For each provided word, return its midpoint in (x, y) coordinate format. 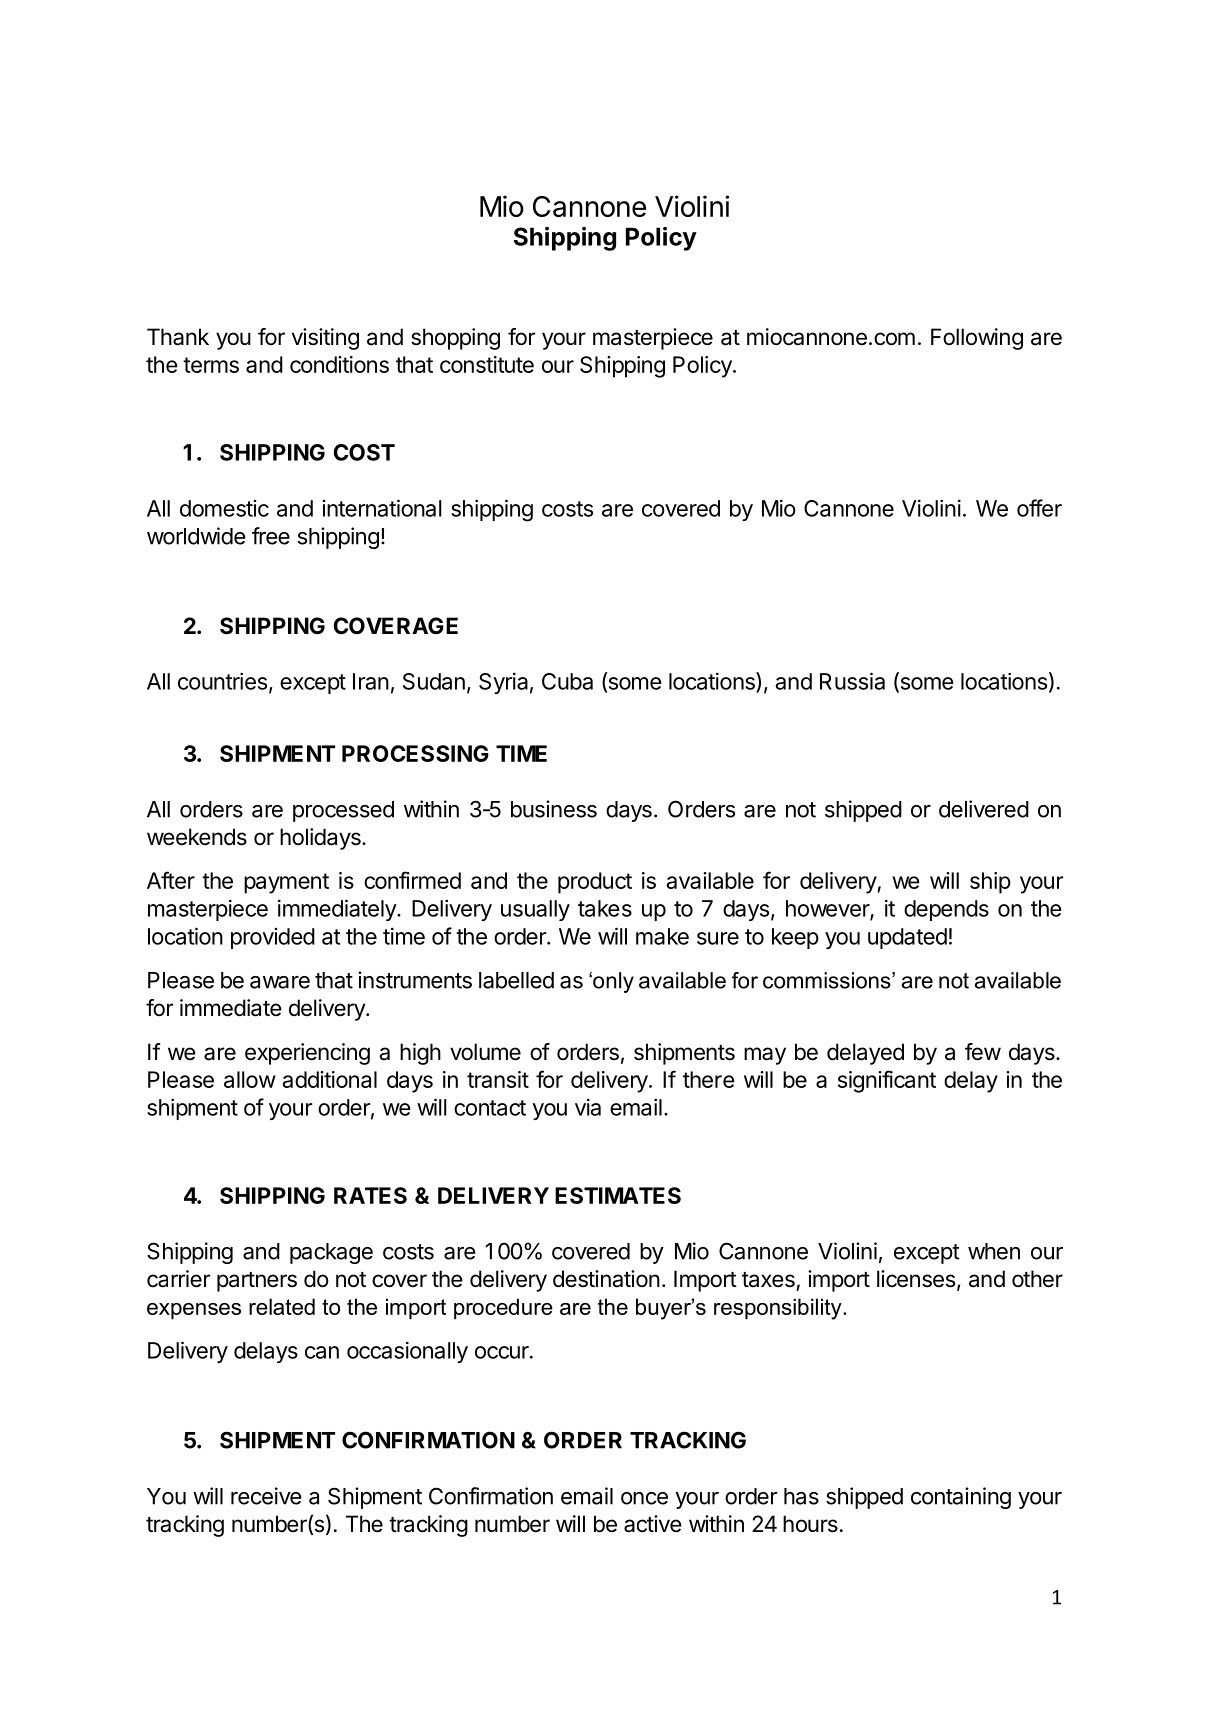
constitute (487, 364)
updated (907, 938)
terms (211, 365)
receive (266, 1496)
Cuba (567, 681)
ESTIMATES (618, 1195)
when (994, 1251)
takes (605, 908)
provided (273, 938)
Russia (852, 681)
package (331, 1253)
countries (222, 681)
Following (977, 339)
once (644, 1498)
